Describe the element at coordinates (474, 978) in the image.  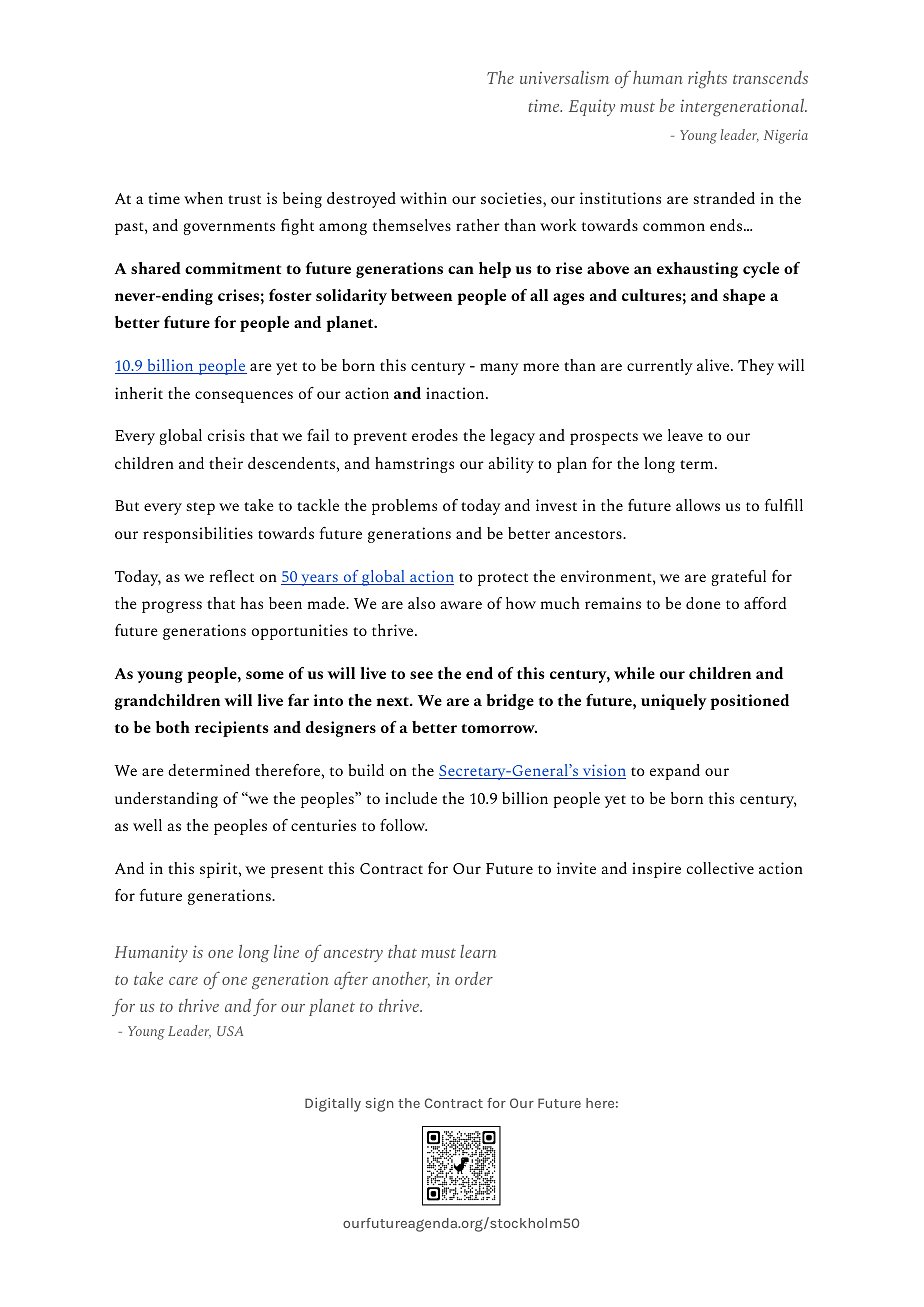
I see `order` at that location.
